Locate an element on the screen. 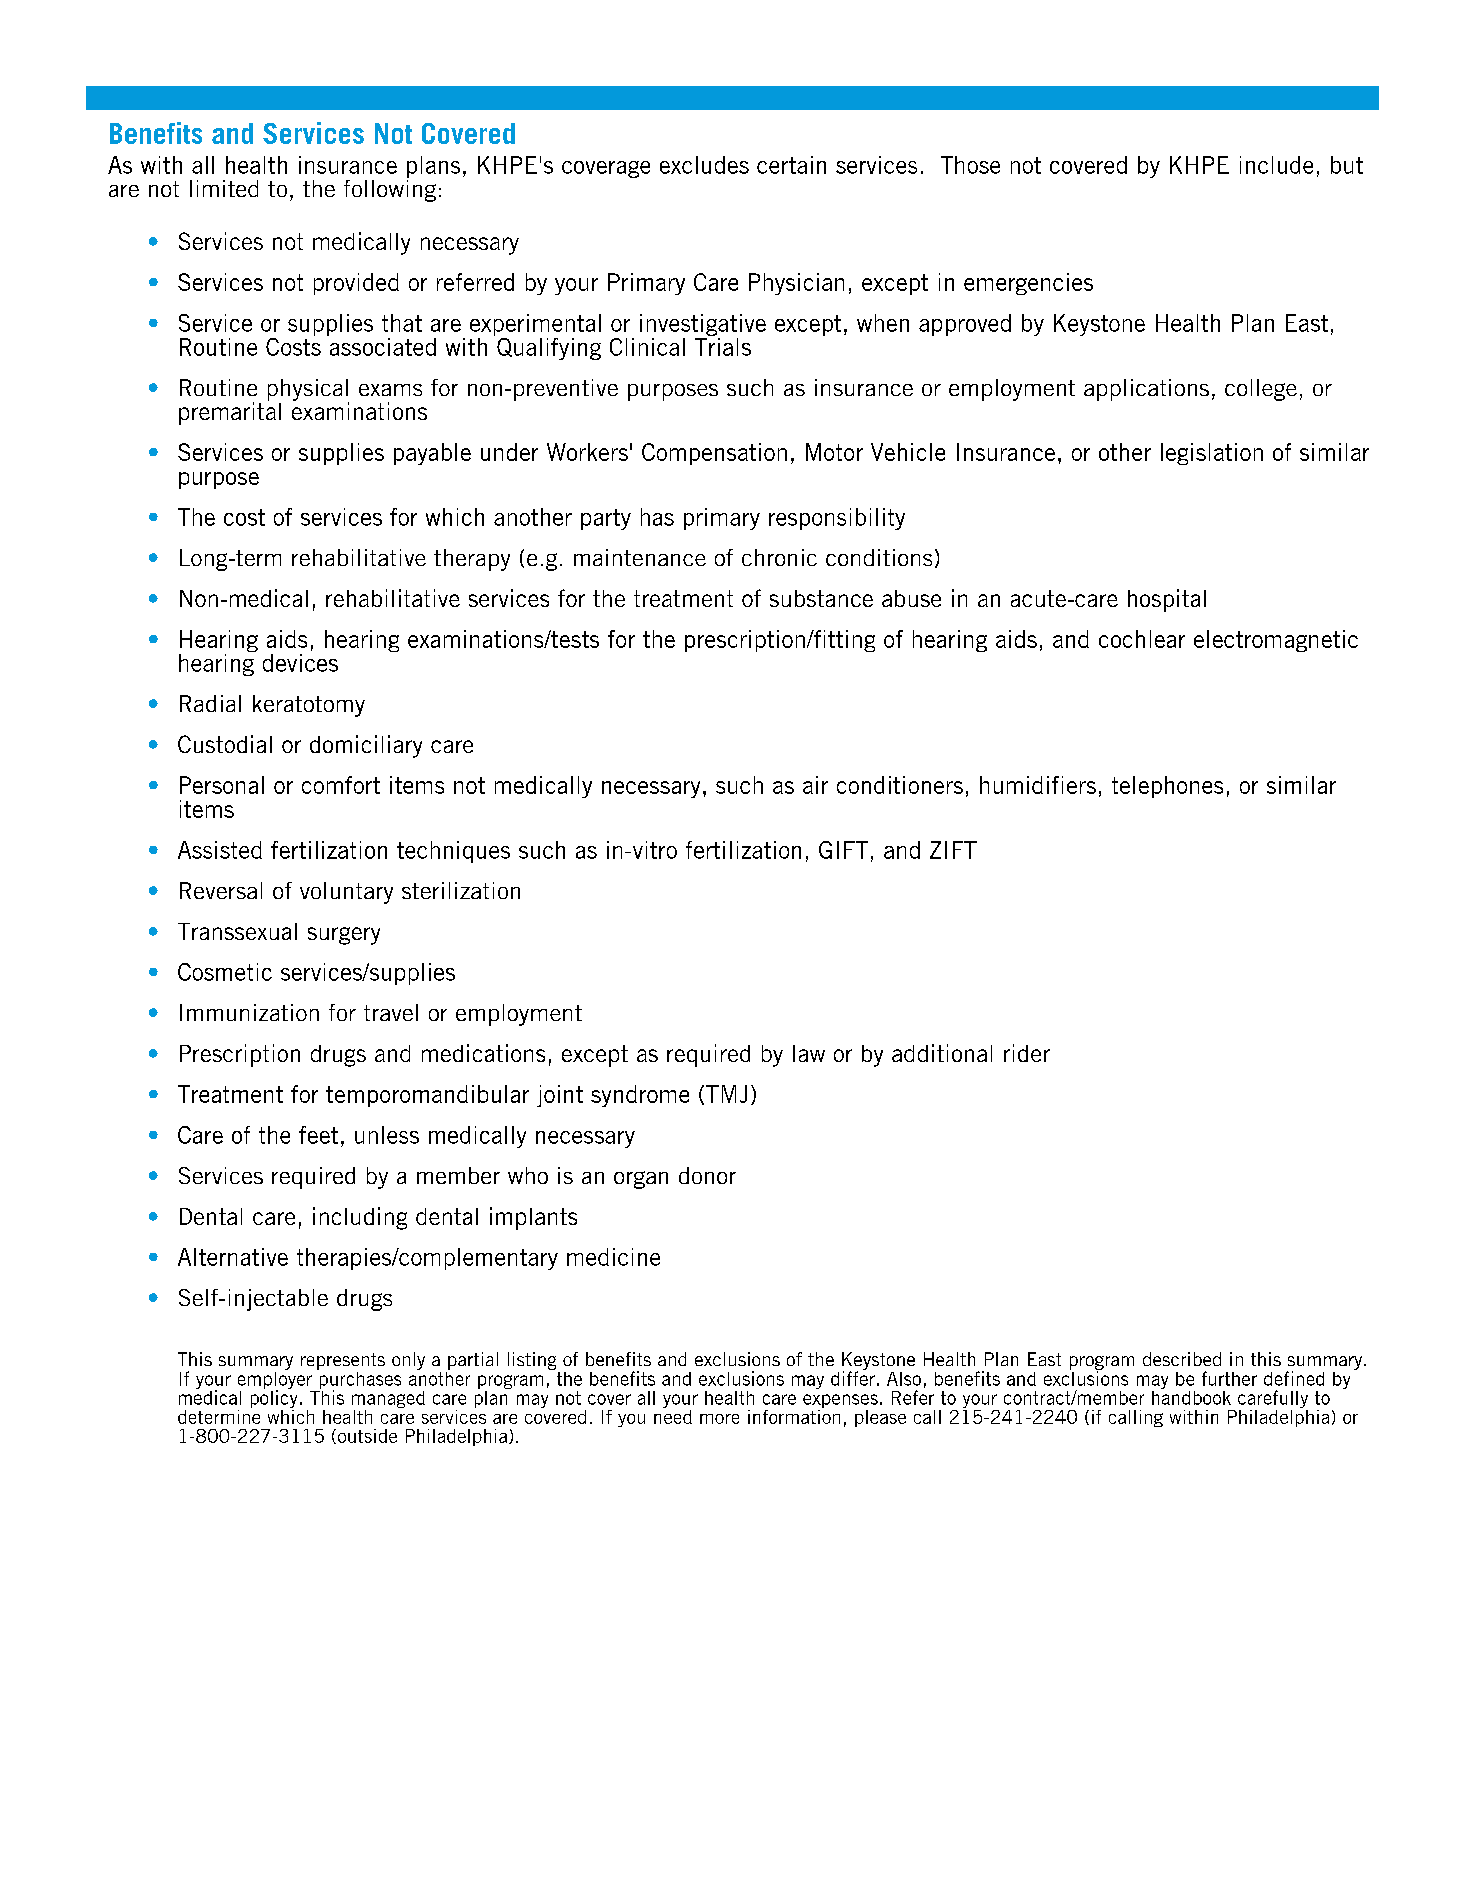 The height and width of the screenshot is (1897, 1465). purchases is located at coordinates (359, 1380).
